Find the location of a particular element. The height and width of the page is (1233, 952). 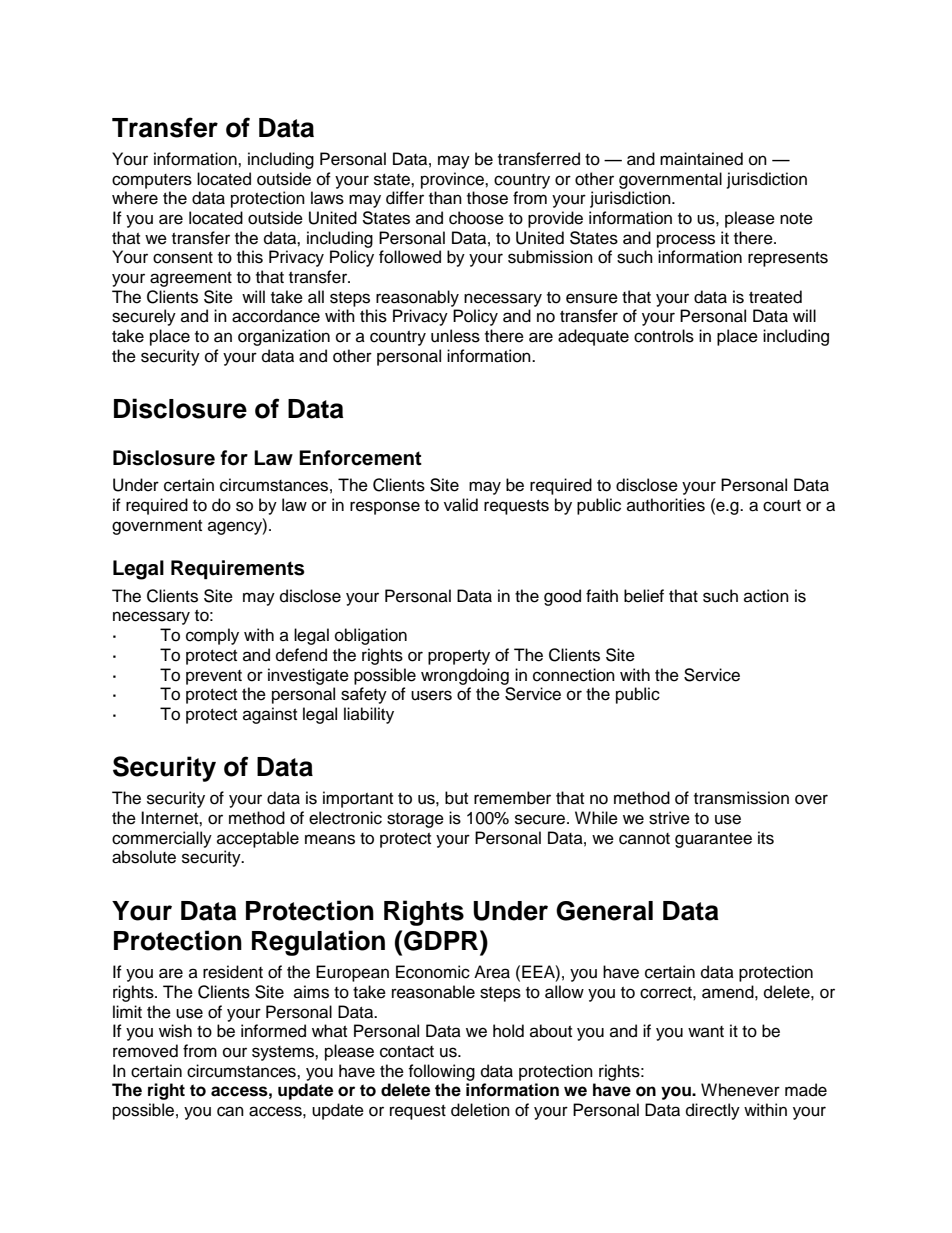

province is located at coordinates (453, 180).
